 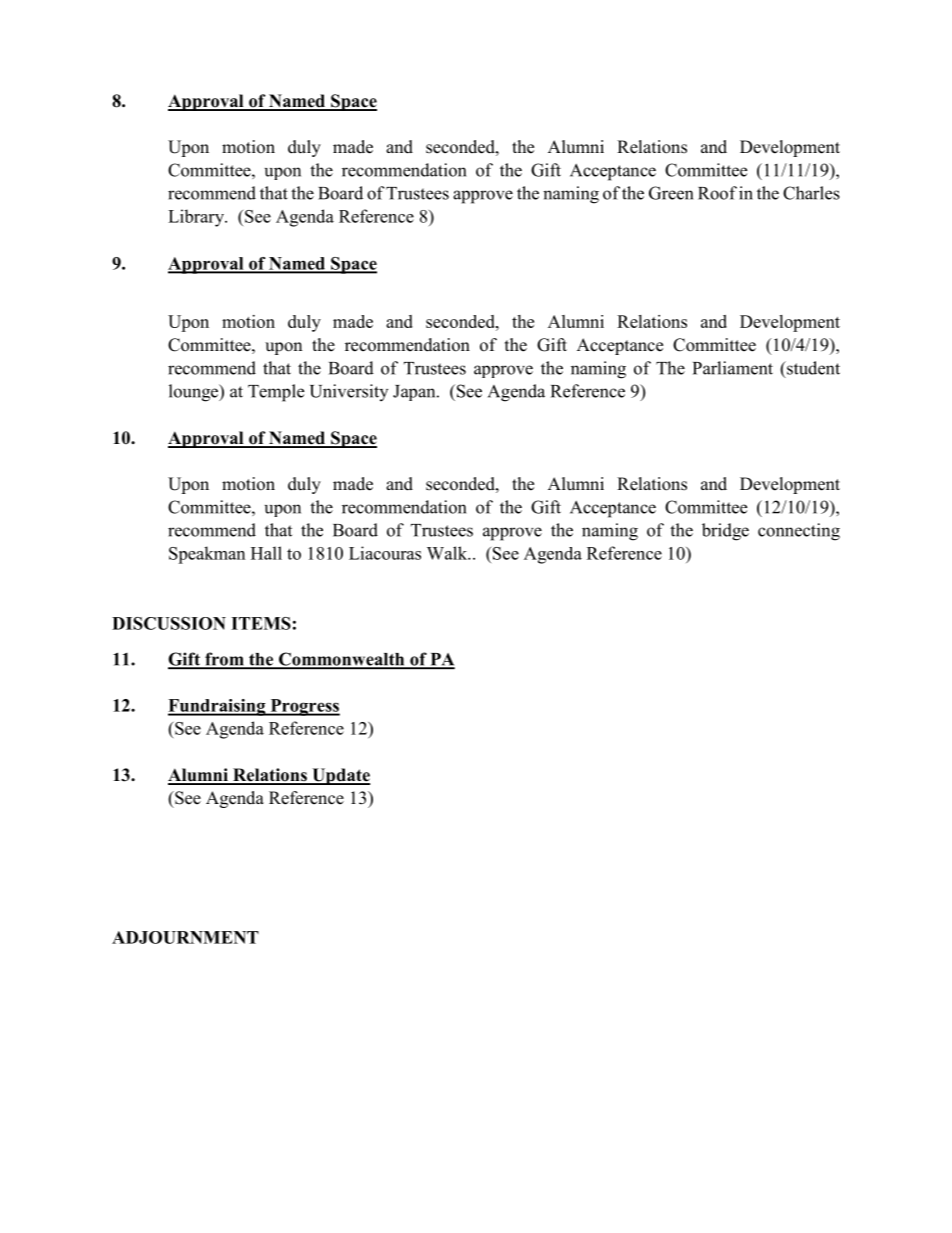 I want to click on Library, so click(x=197, y=218).
